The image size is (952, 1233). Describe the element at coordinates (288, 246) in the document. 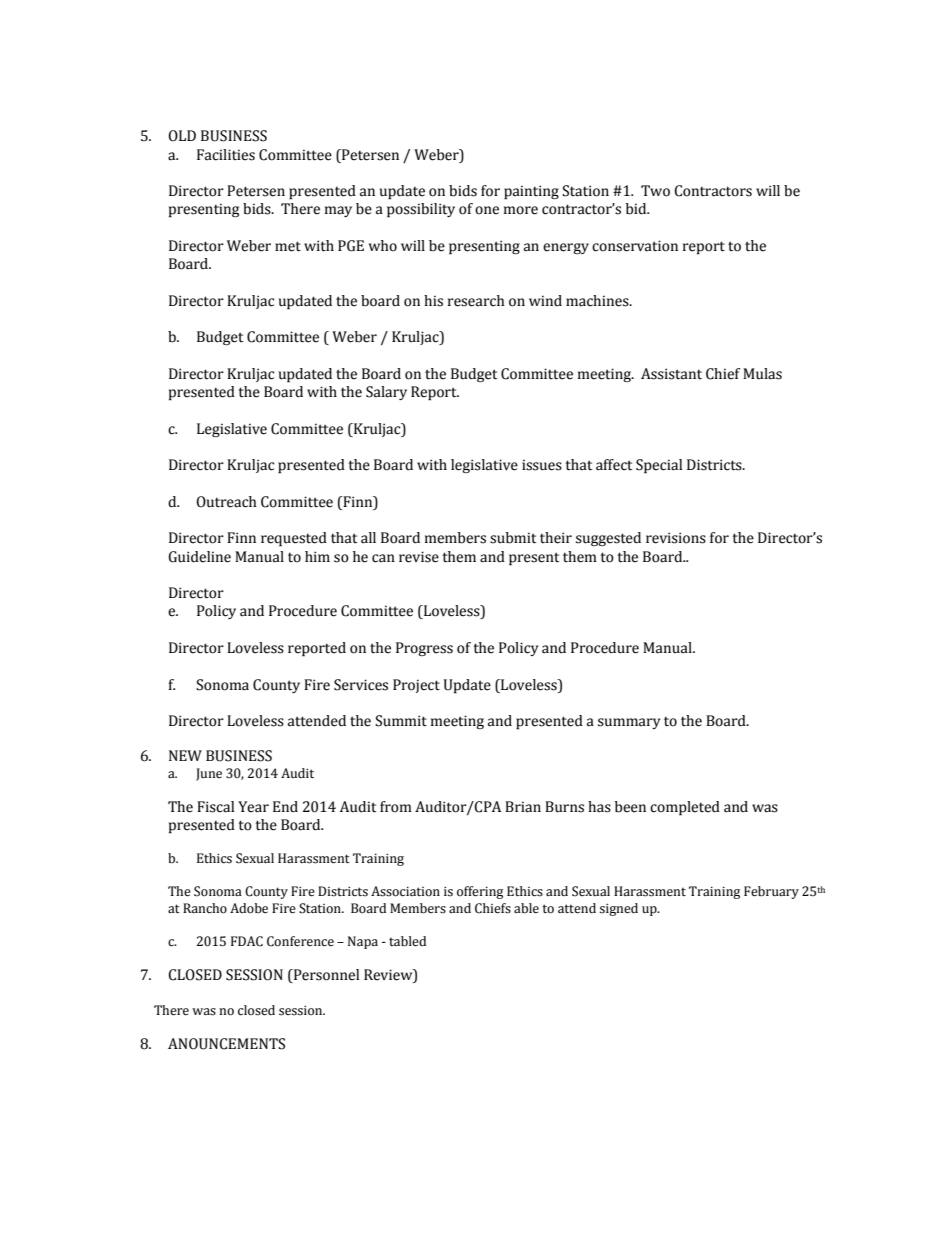

I see `met` at that location.
